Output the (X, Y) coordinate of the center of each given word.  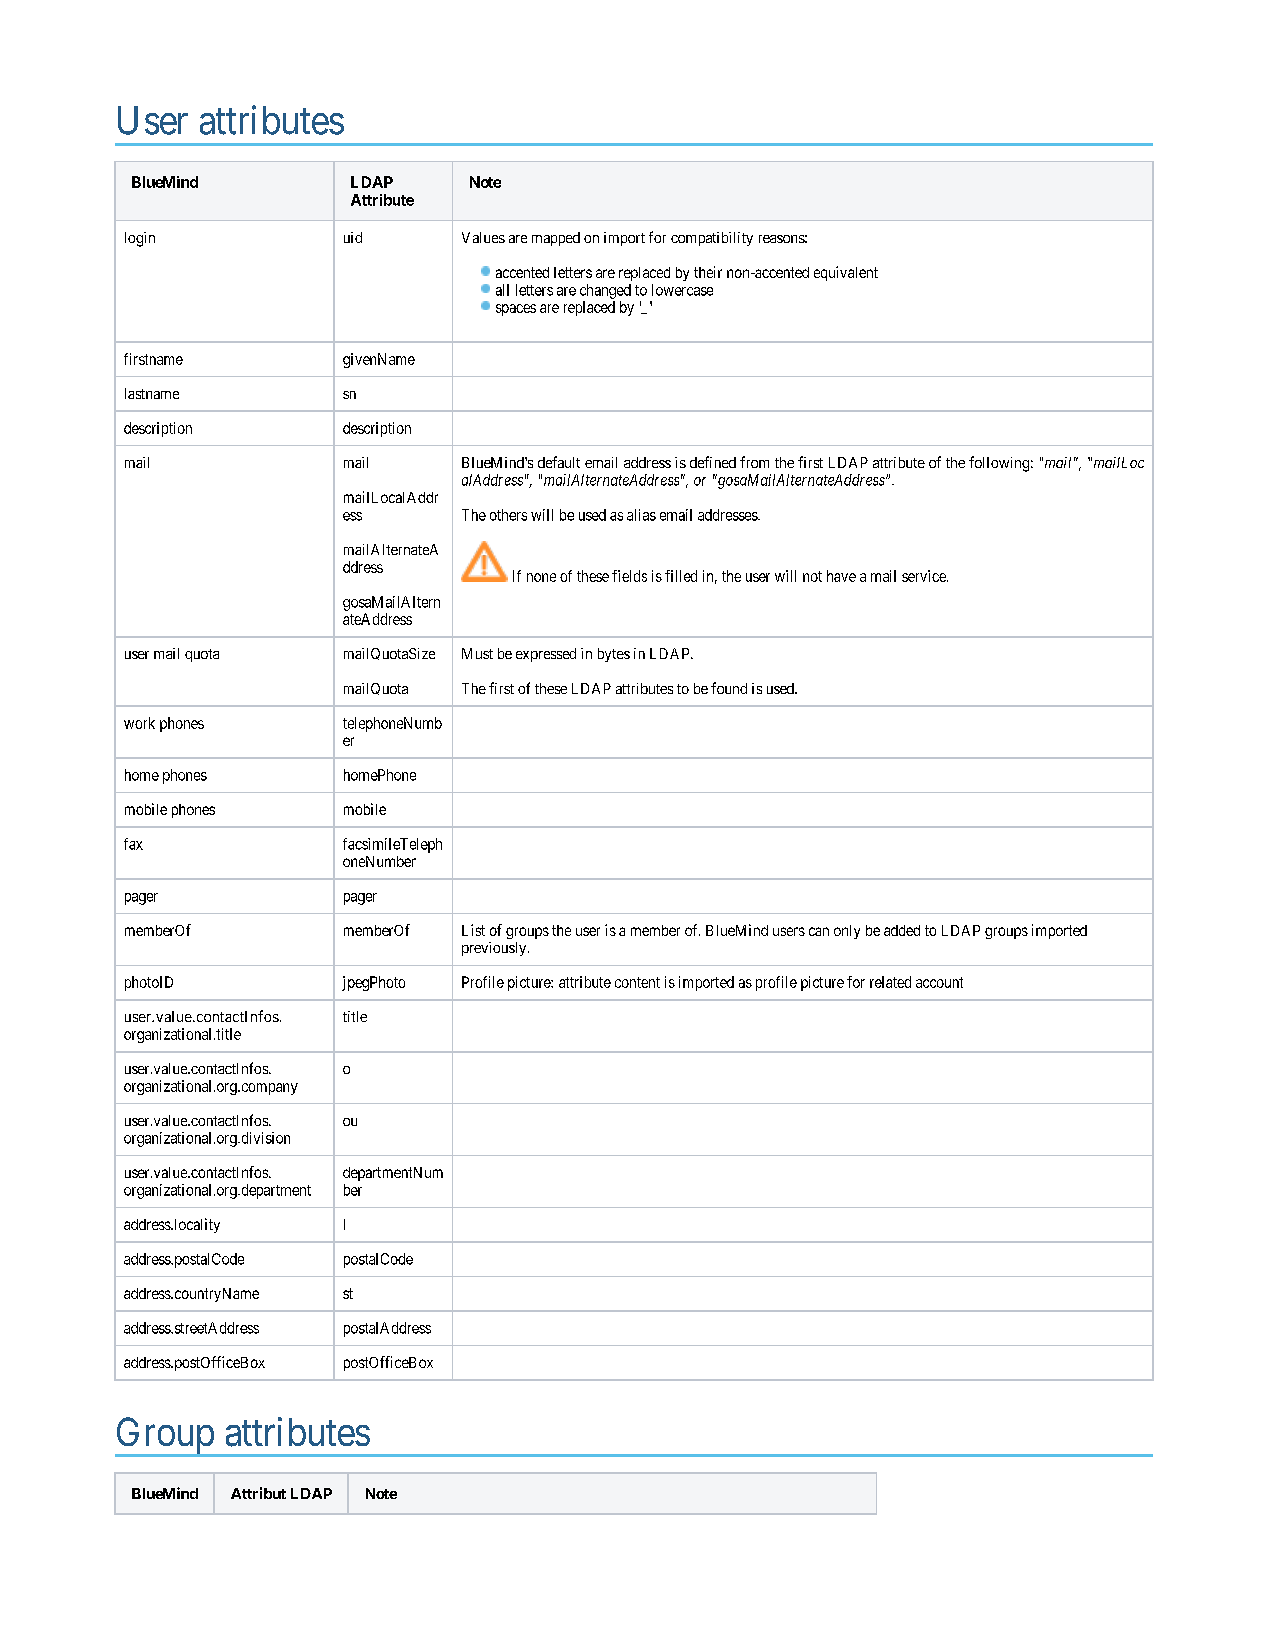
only (847, 932)
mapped (556, 239)
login (140, 239)
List (473, 930)
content (637, 982)
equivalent (846, 273)
